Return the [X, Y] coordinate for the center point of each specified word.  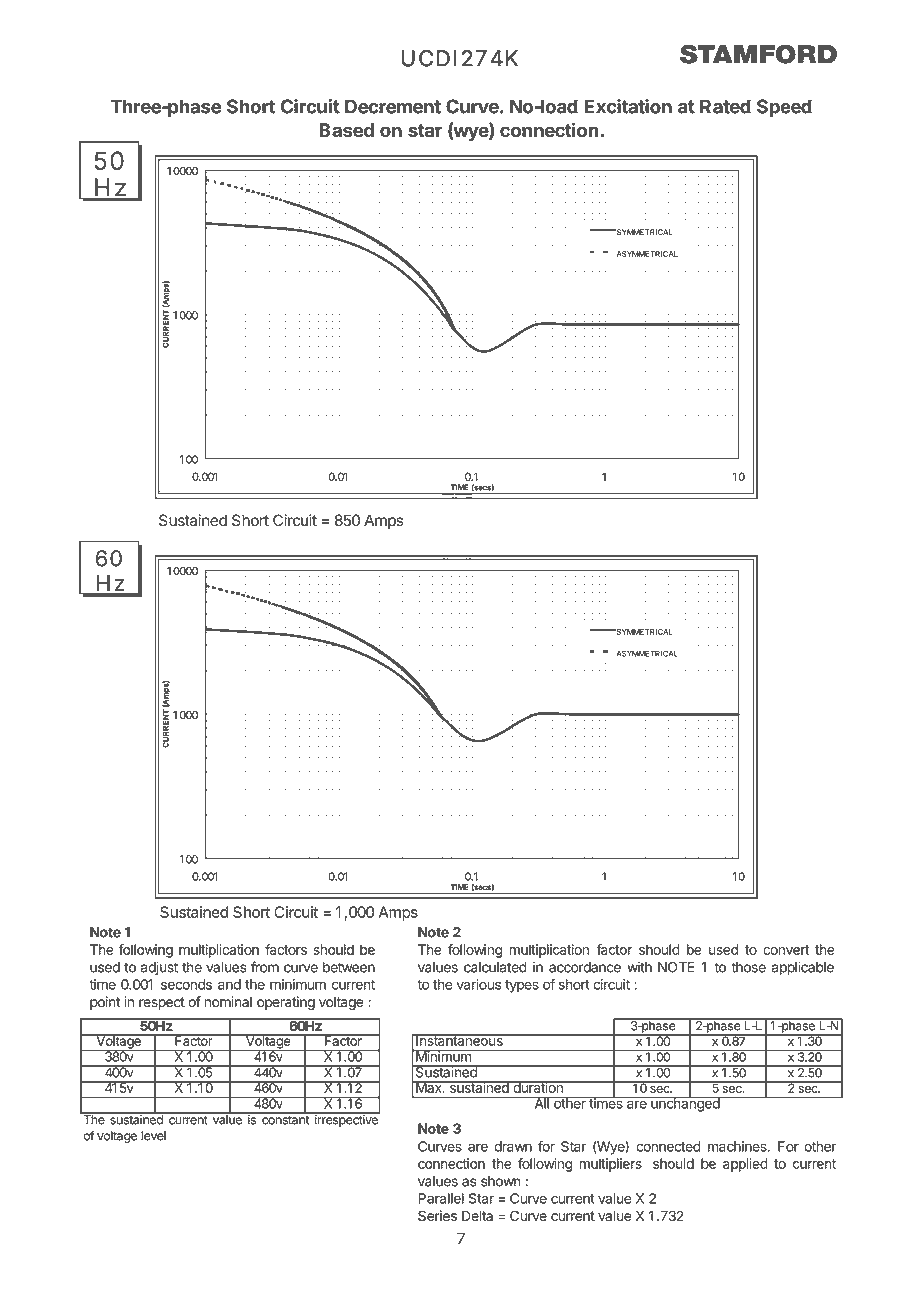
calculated [495, 967]
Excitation [628, 106]
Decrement [393, 106]
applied [745, 1165]
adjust [159, 968]
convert [786, 950]
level [153, 1136]
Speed [784, 108]
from [265, 967]
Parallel [441, 1198]
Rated [725, 106]
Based [346, 130]
